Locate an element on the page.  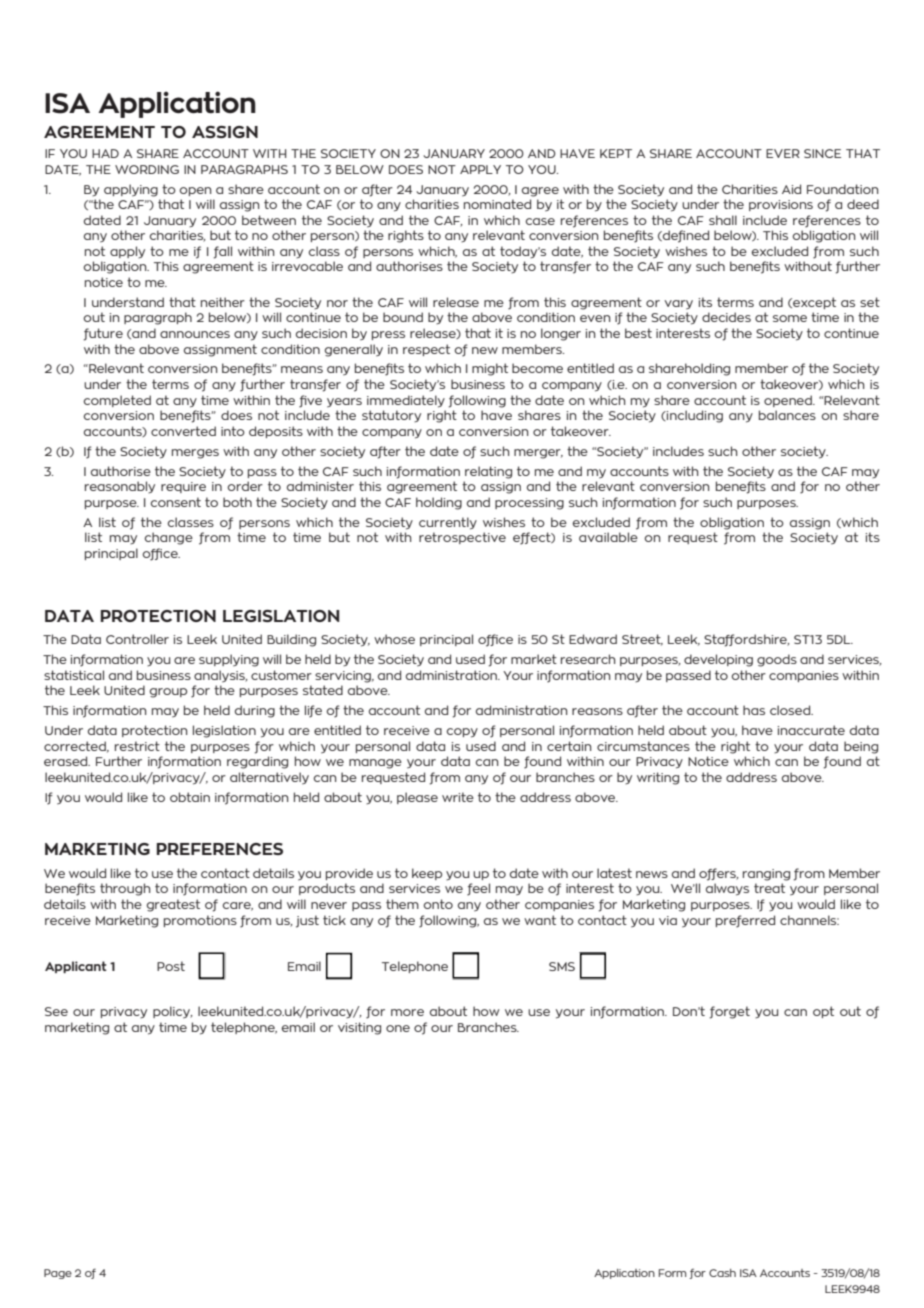
Cash is located at coordinates (722, 1273).
